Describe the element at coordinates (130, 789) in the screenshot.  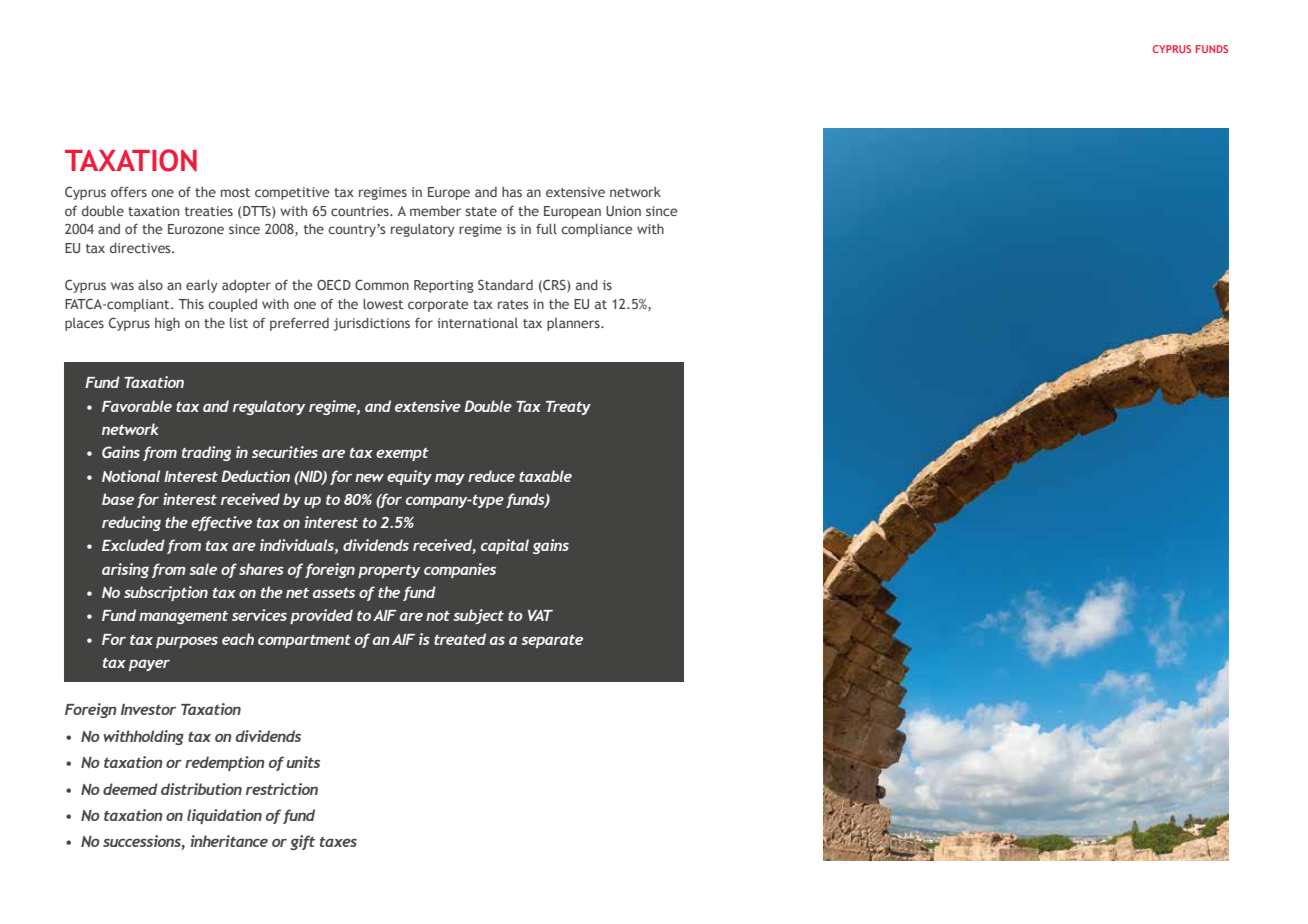
I see `deemed` at that location.
